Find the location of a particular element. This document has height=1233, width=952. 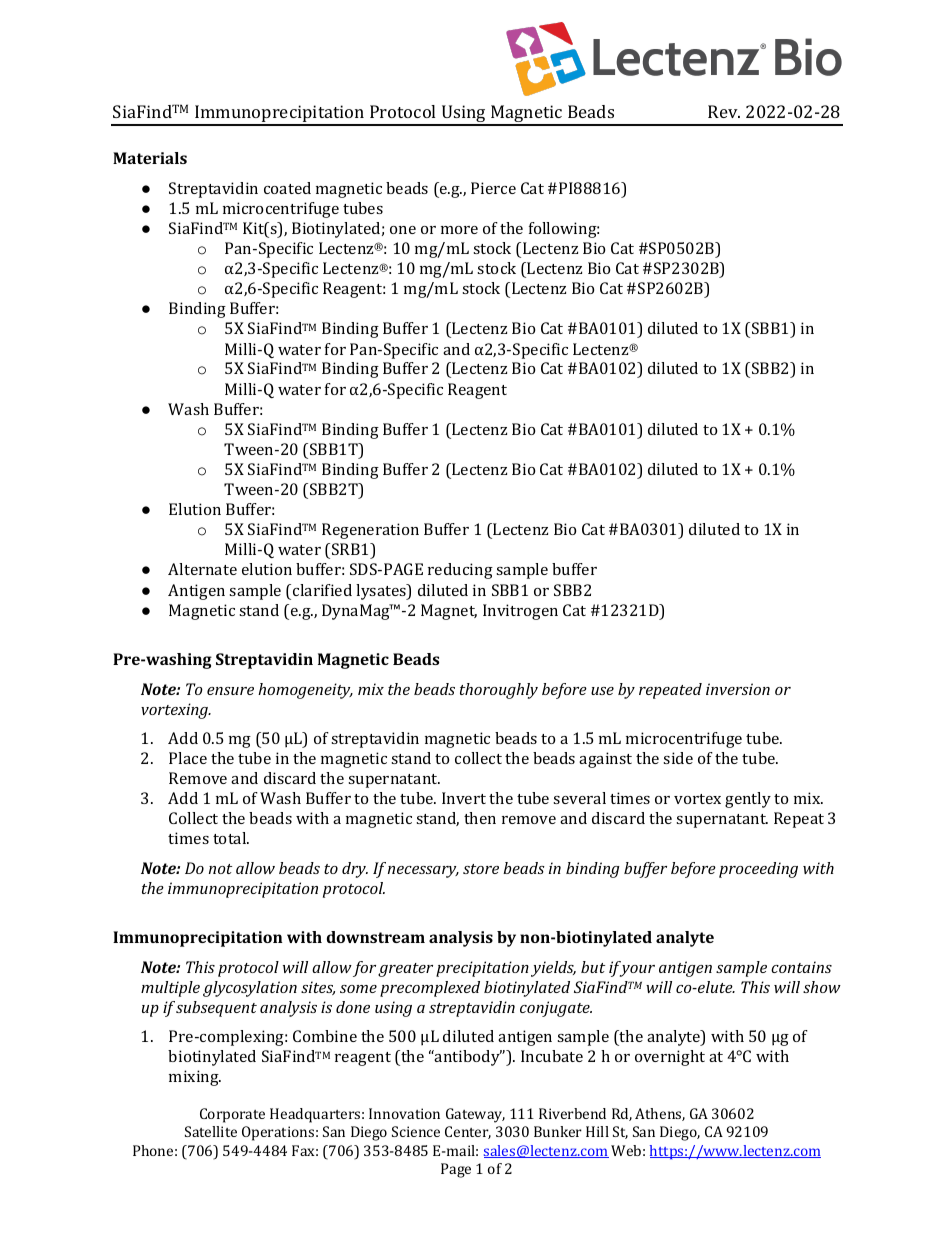

Corporate is located at coordinates (232, 1115).
